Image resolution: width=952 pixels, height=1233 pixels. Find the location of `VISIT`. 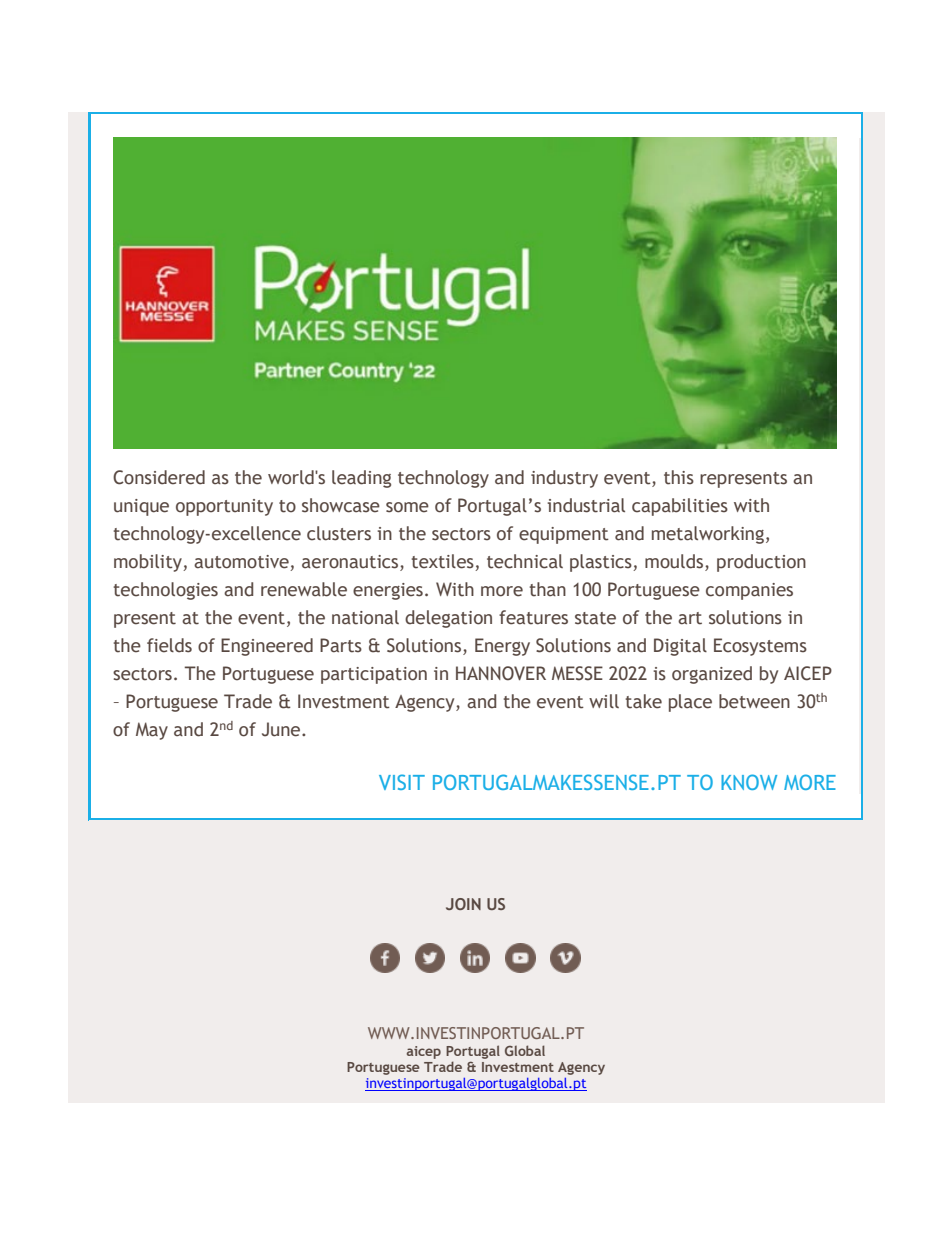

VISIT is located at coordinates (402, 782).
